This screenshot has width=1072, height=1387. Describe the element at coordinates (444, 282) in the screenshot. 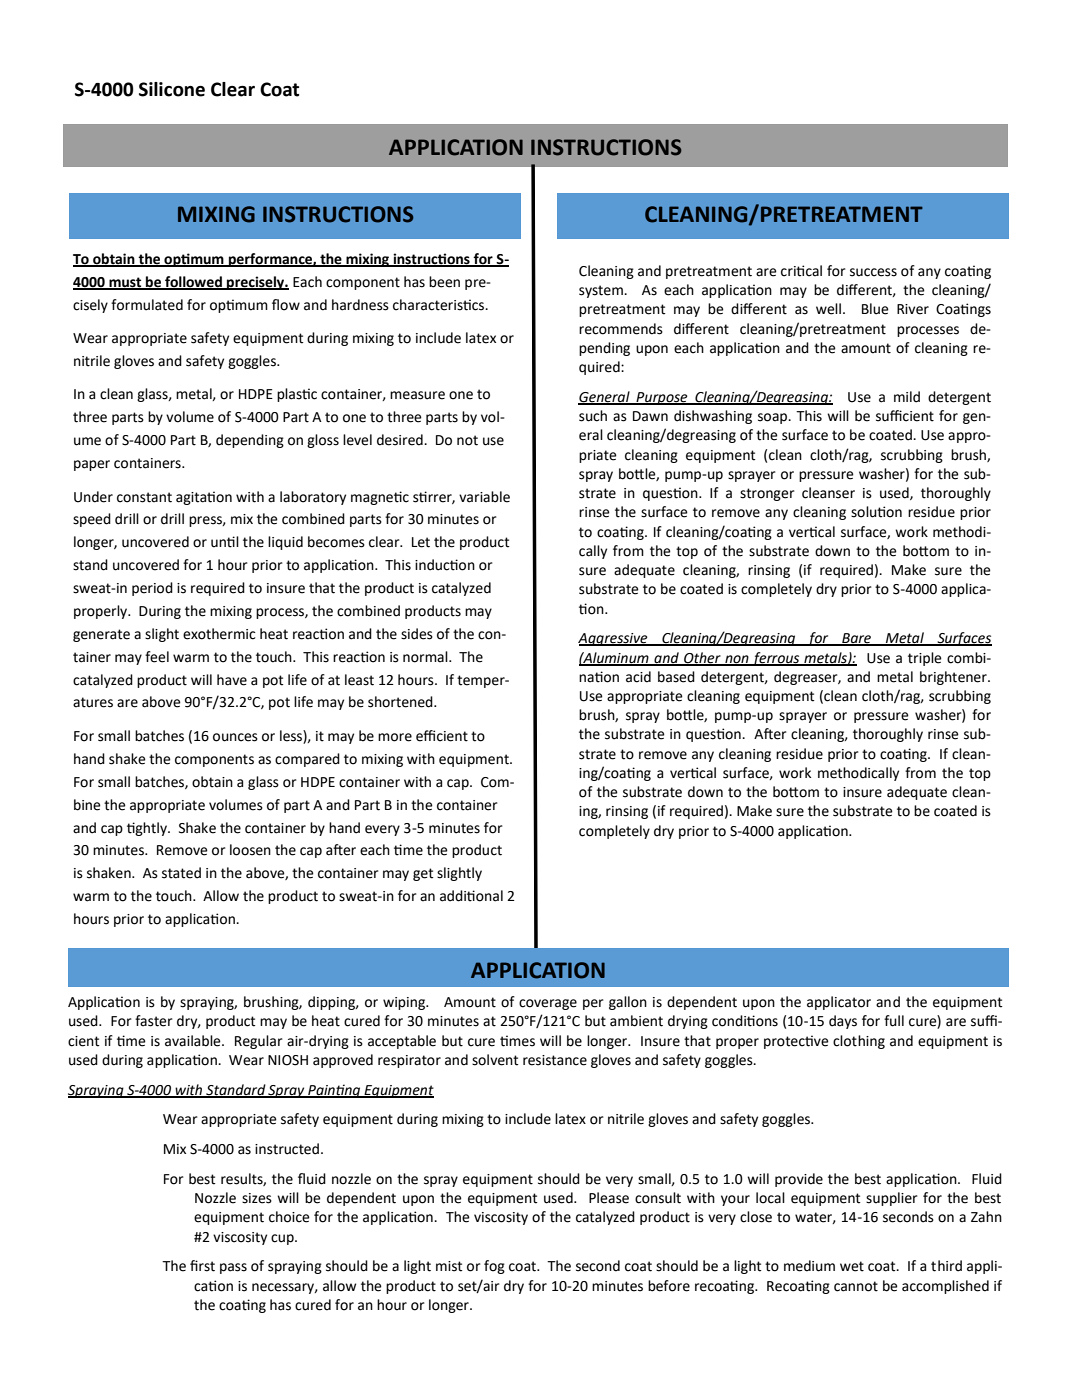

I see `been` at that location.
